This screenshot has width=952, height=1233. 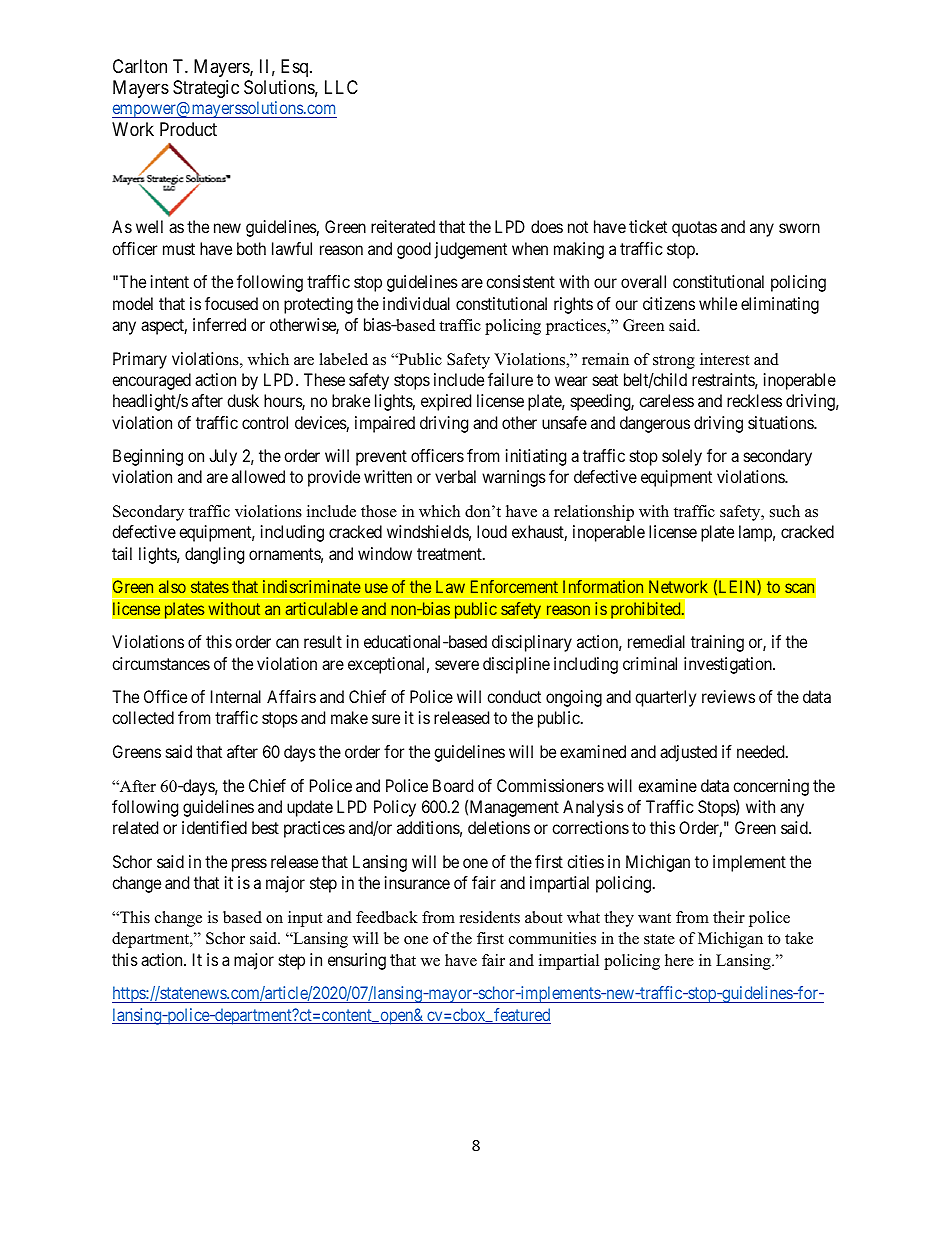 I want to click on LLC, so click(x=341, y=87).
